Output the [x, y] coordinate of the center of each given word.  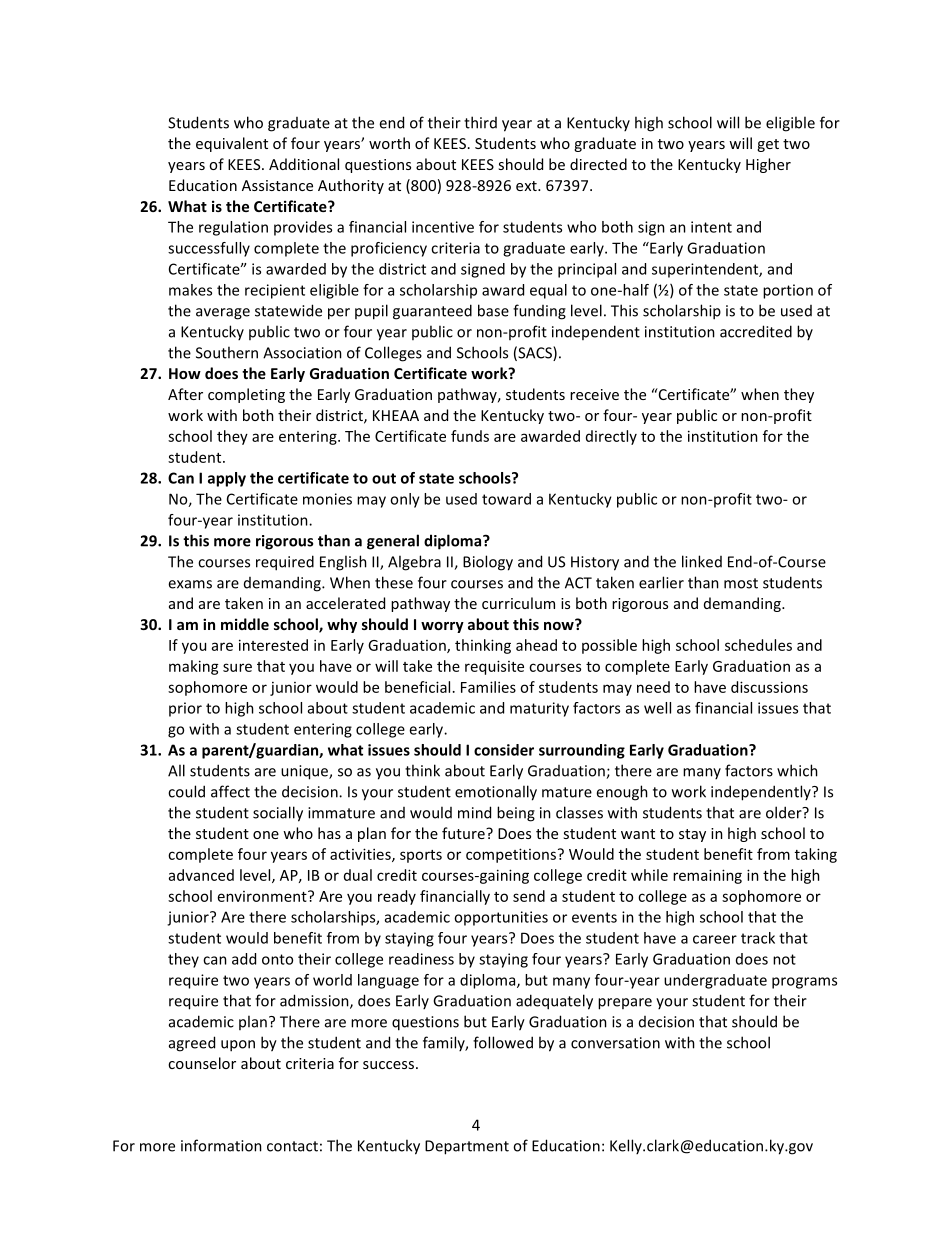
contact [292, 1146]
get [768, 145]
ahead [536, 645]
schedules [758, 645]
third [480, 122]
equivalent [232, 144]
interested [273, 645]
